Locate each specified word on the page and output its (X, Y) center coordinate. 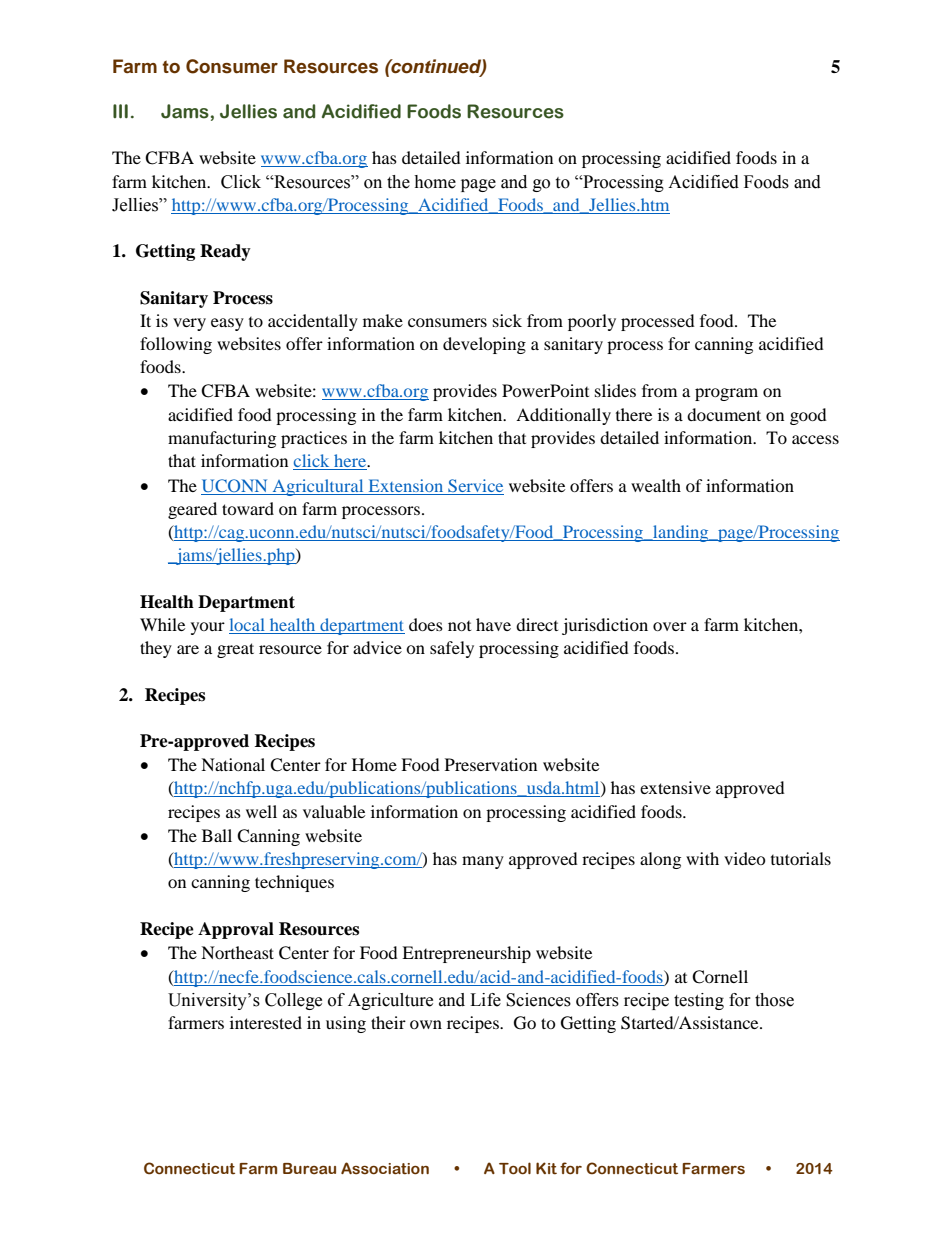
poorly (592, 322)
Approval (236, 930)
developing (484, 345)
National (233, 764)
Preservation (491, 764)
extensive (675, 787)
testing (699, 1001)
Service (475, 485)
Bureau (309, 1169)
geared (192, 510)
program (726, 394)
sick (507, 320)
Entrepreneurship (466, 954)
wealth (656, 485)
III (120, 111)
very (189, 324)
